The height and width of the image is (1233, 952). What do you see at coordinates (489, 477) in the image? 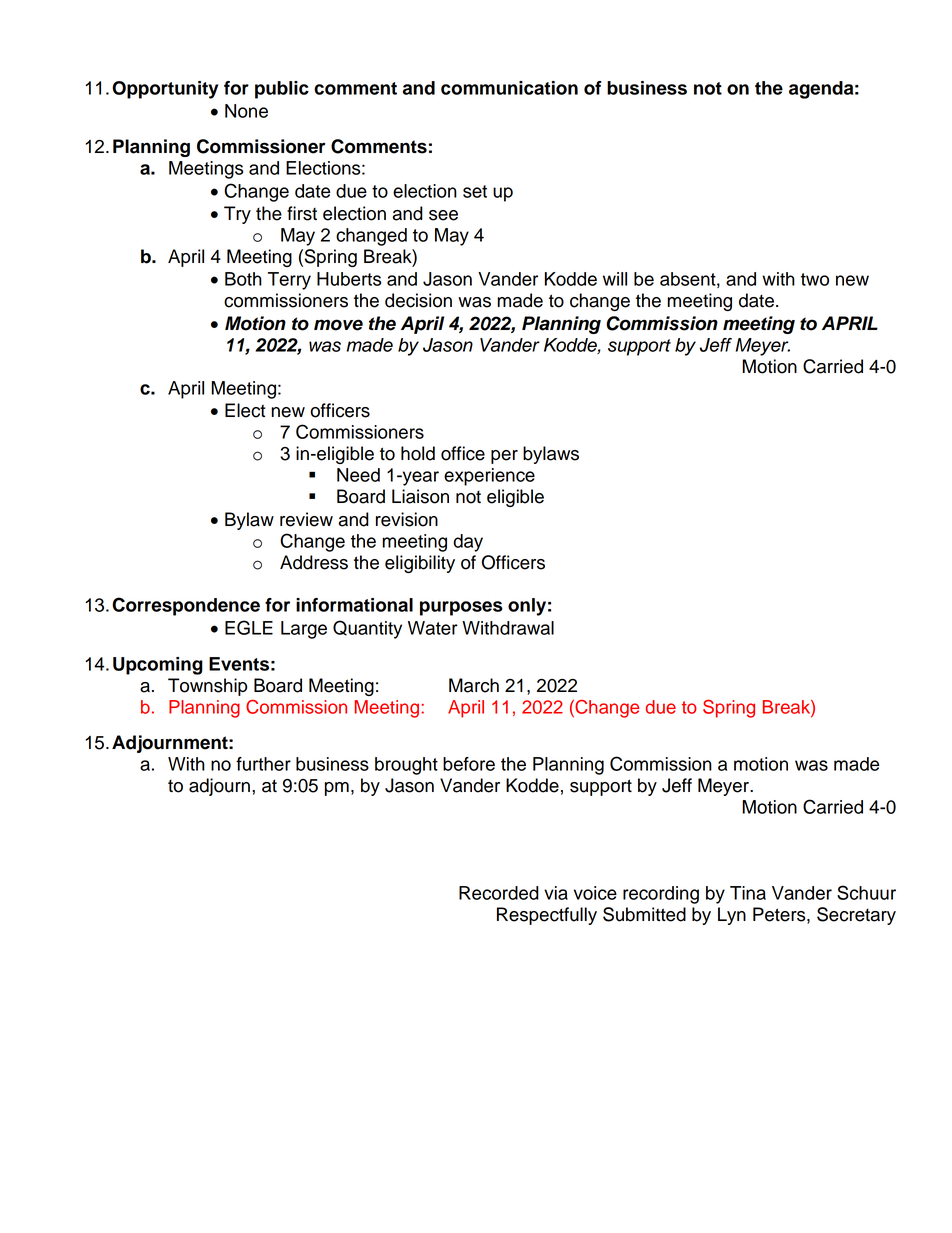
I see `experience` at bounding box center [489, 477].
